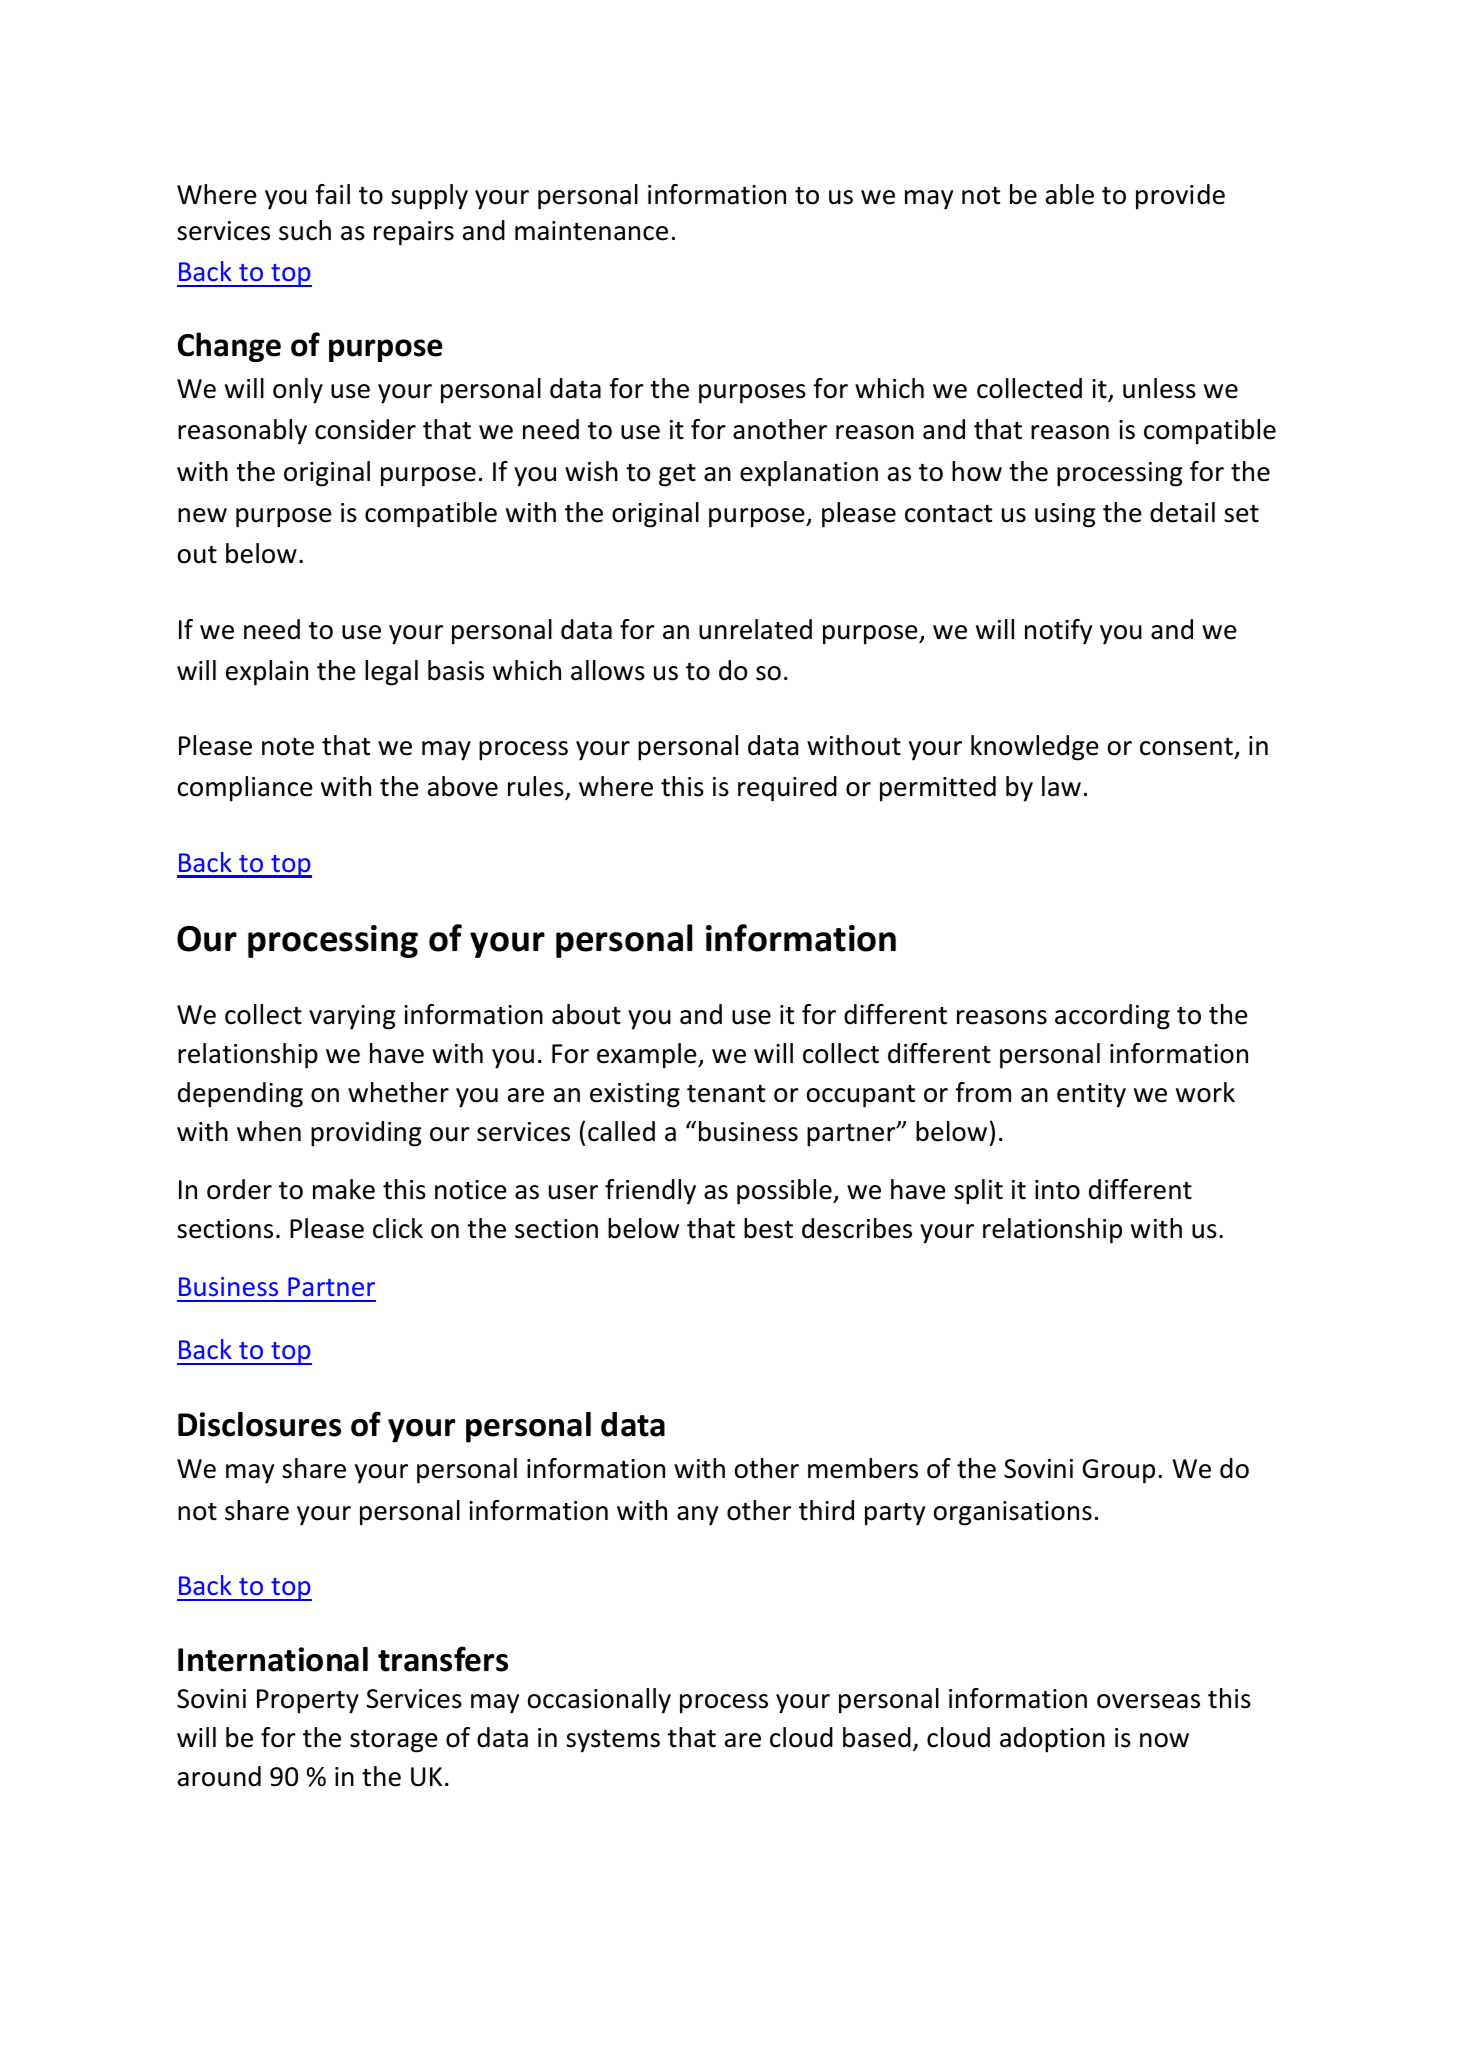  Describe the element at coordinates (1187, 748) in the document. I see `consent` at that location.
